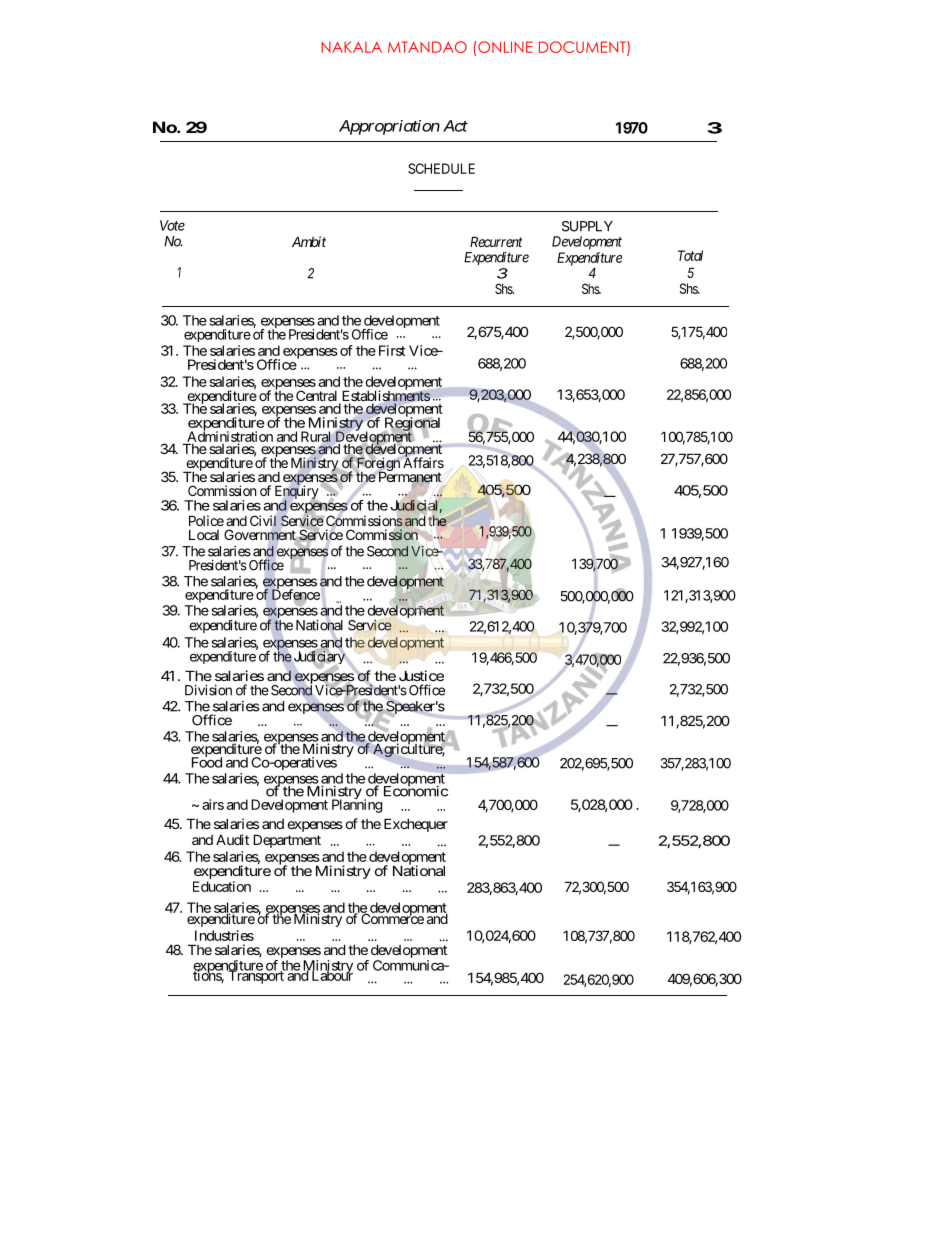 This screenshot has width=952, height=1233. Describe the element at coordinates (208, 690) in the screenshot. I see `Division` at that location.
